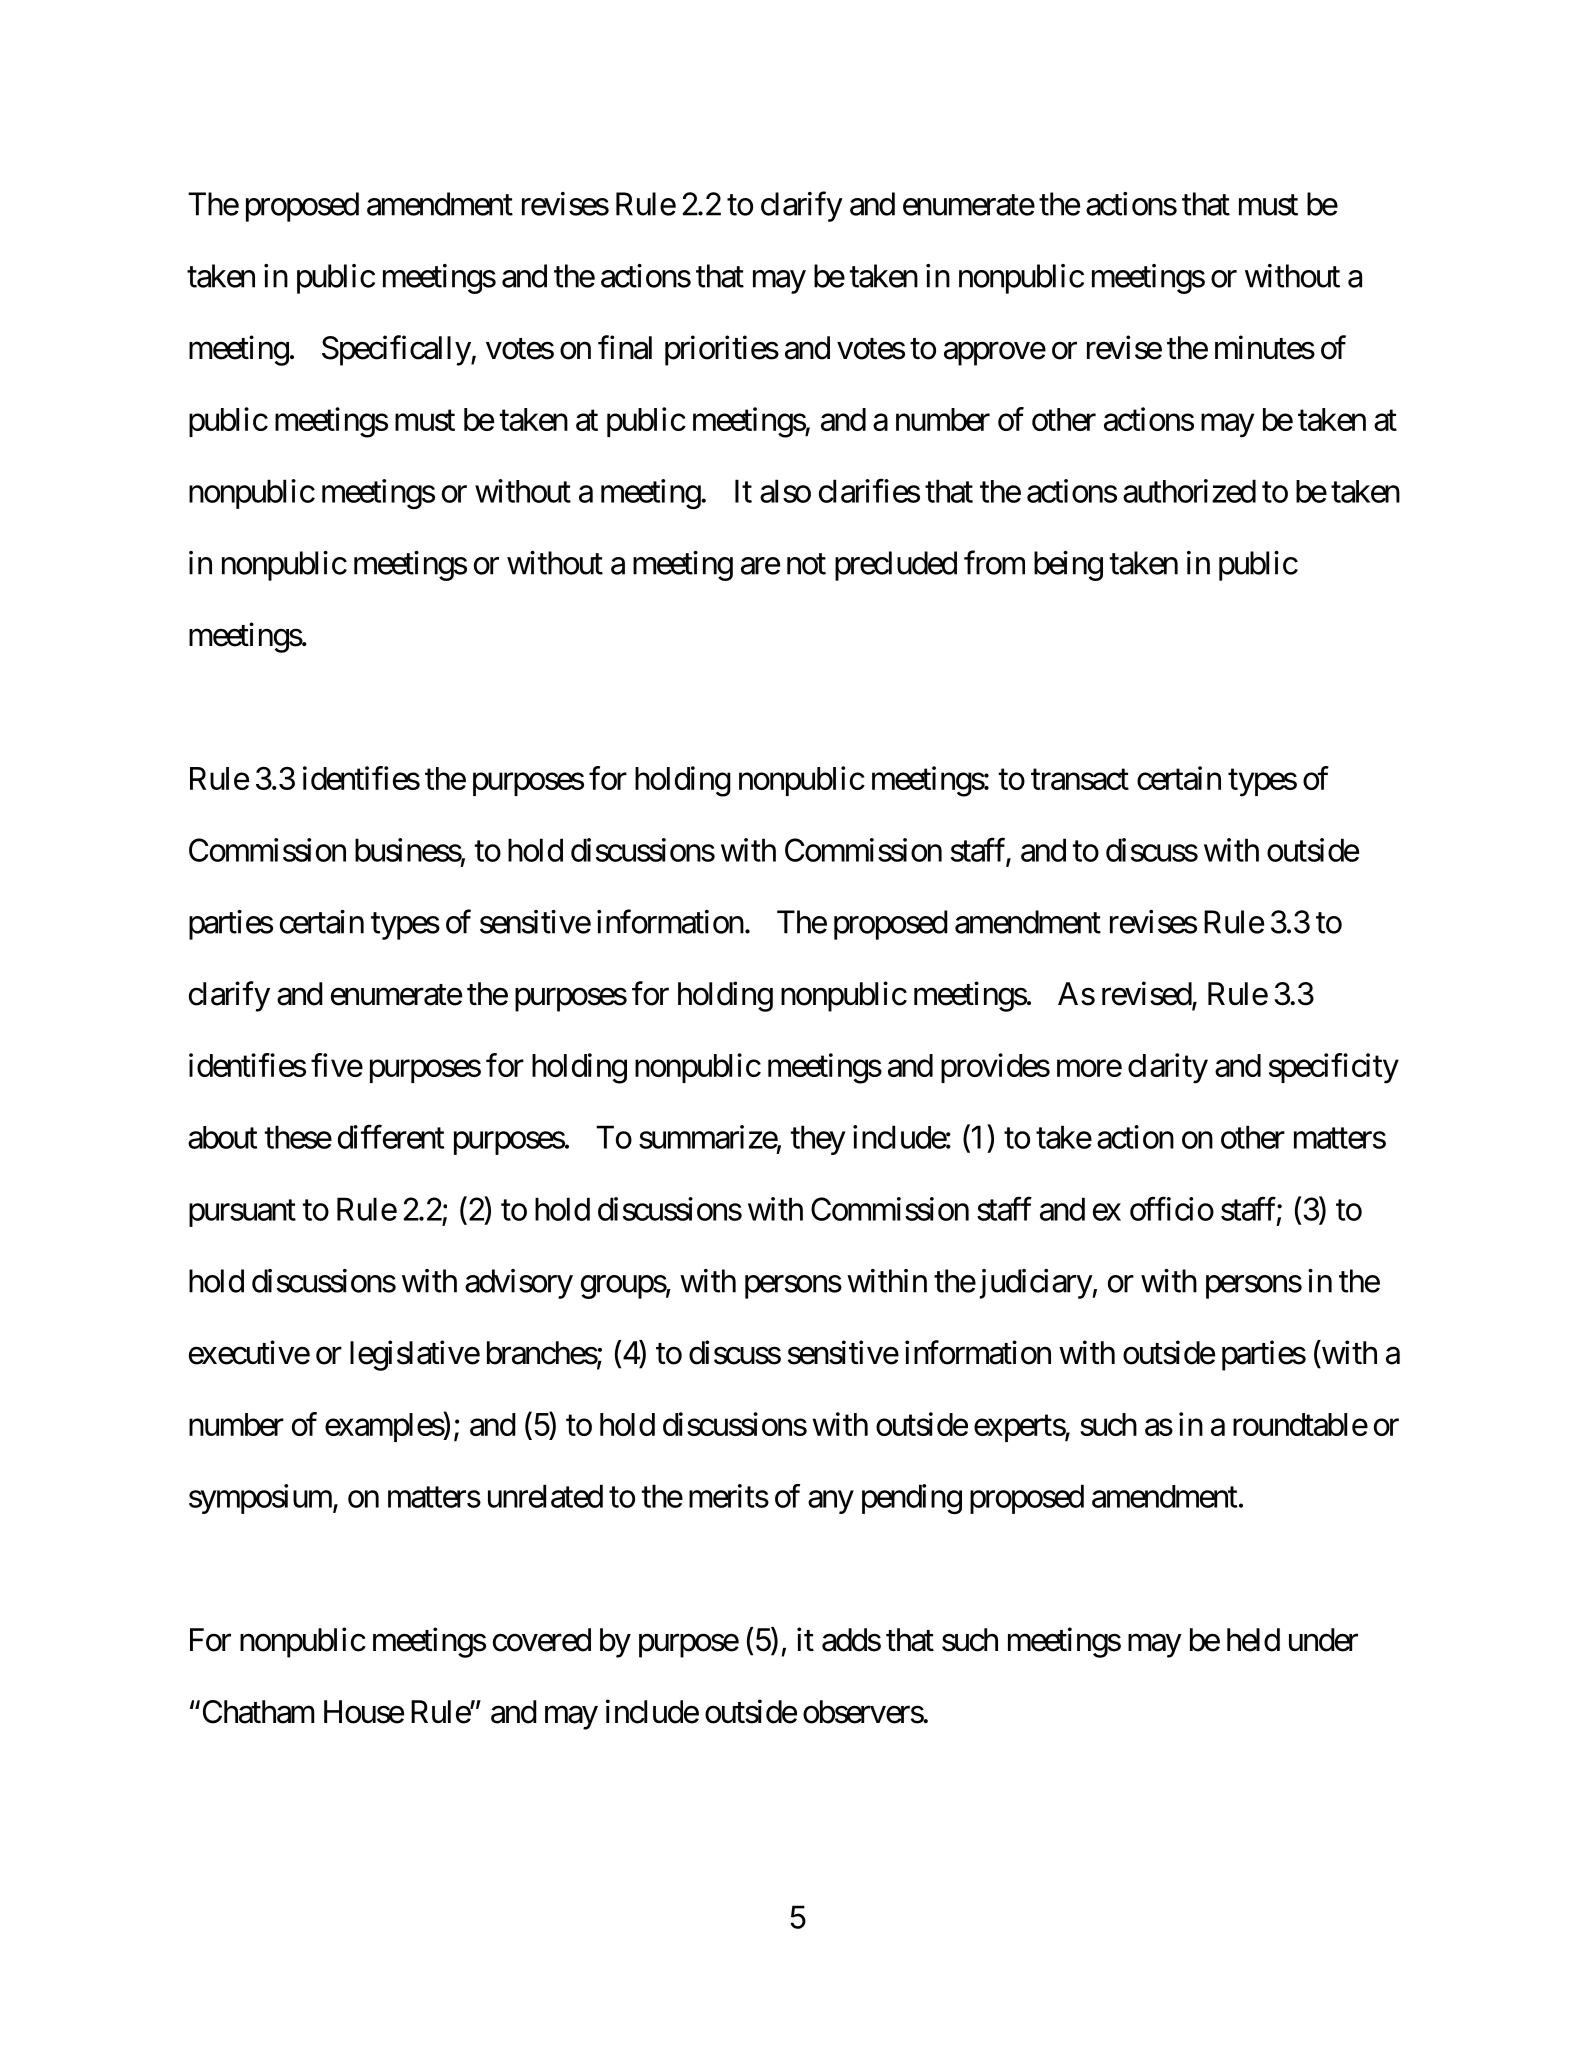 Image resolution: width=1592 pixels, height=2060 pixels. What do you see at coordinates (542, 1640) in the page?
I see `covered` at bounding box center [542, 1640].
